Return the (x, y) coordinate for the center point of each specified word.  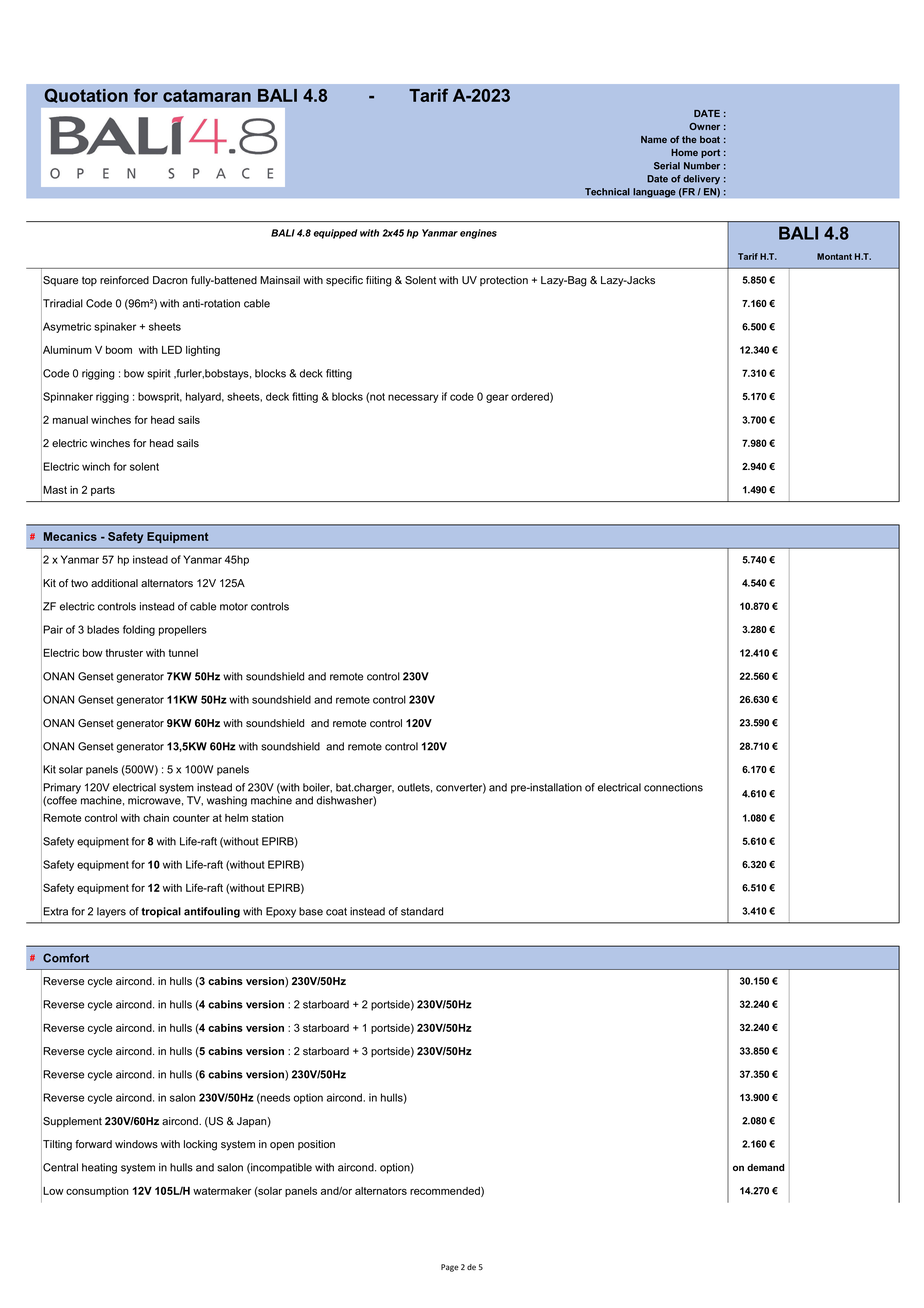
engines (478, 234)
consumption (97, 1192)
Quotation (86, 95)
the (689, 139)
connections (673, 787)
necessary (413, 398)
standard (422, 911)
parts (103, 491)
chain (156, 818)
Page (450, 1268)
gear (497, 398)
